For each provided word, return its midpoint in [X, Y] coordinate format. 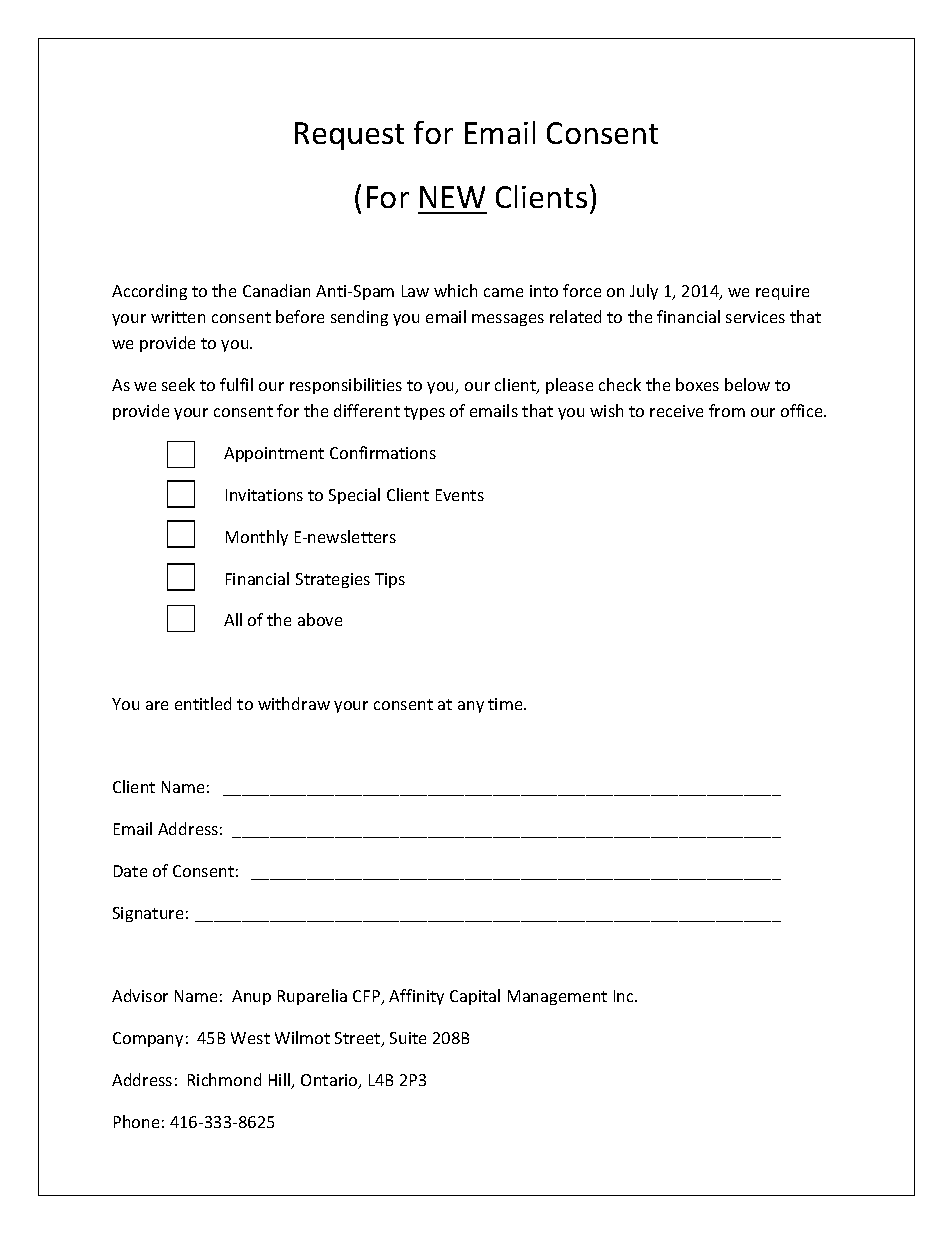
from [727, 410]
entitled [203, 703]
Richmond [224, 1079]
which [455, 290]
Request [349, 136]
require [782, 292]
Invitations [264, 495]
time [506, 704]
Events [460, 495]
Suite [408, 1038]
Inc [625, 996]
